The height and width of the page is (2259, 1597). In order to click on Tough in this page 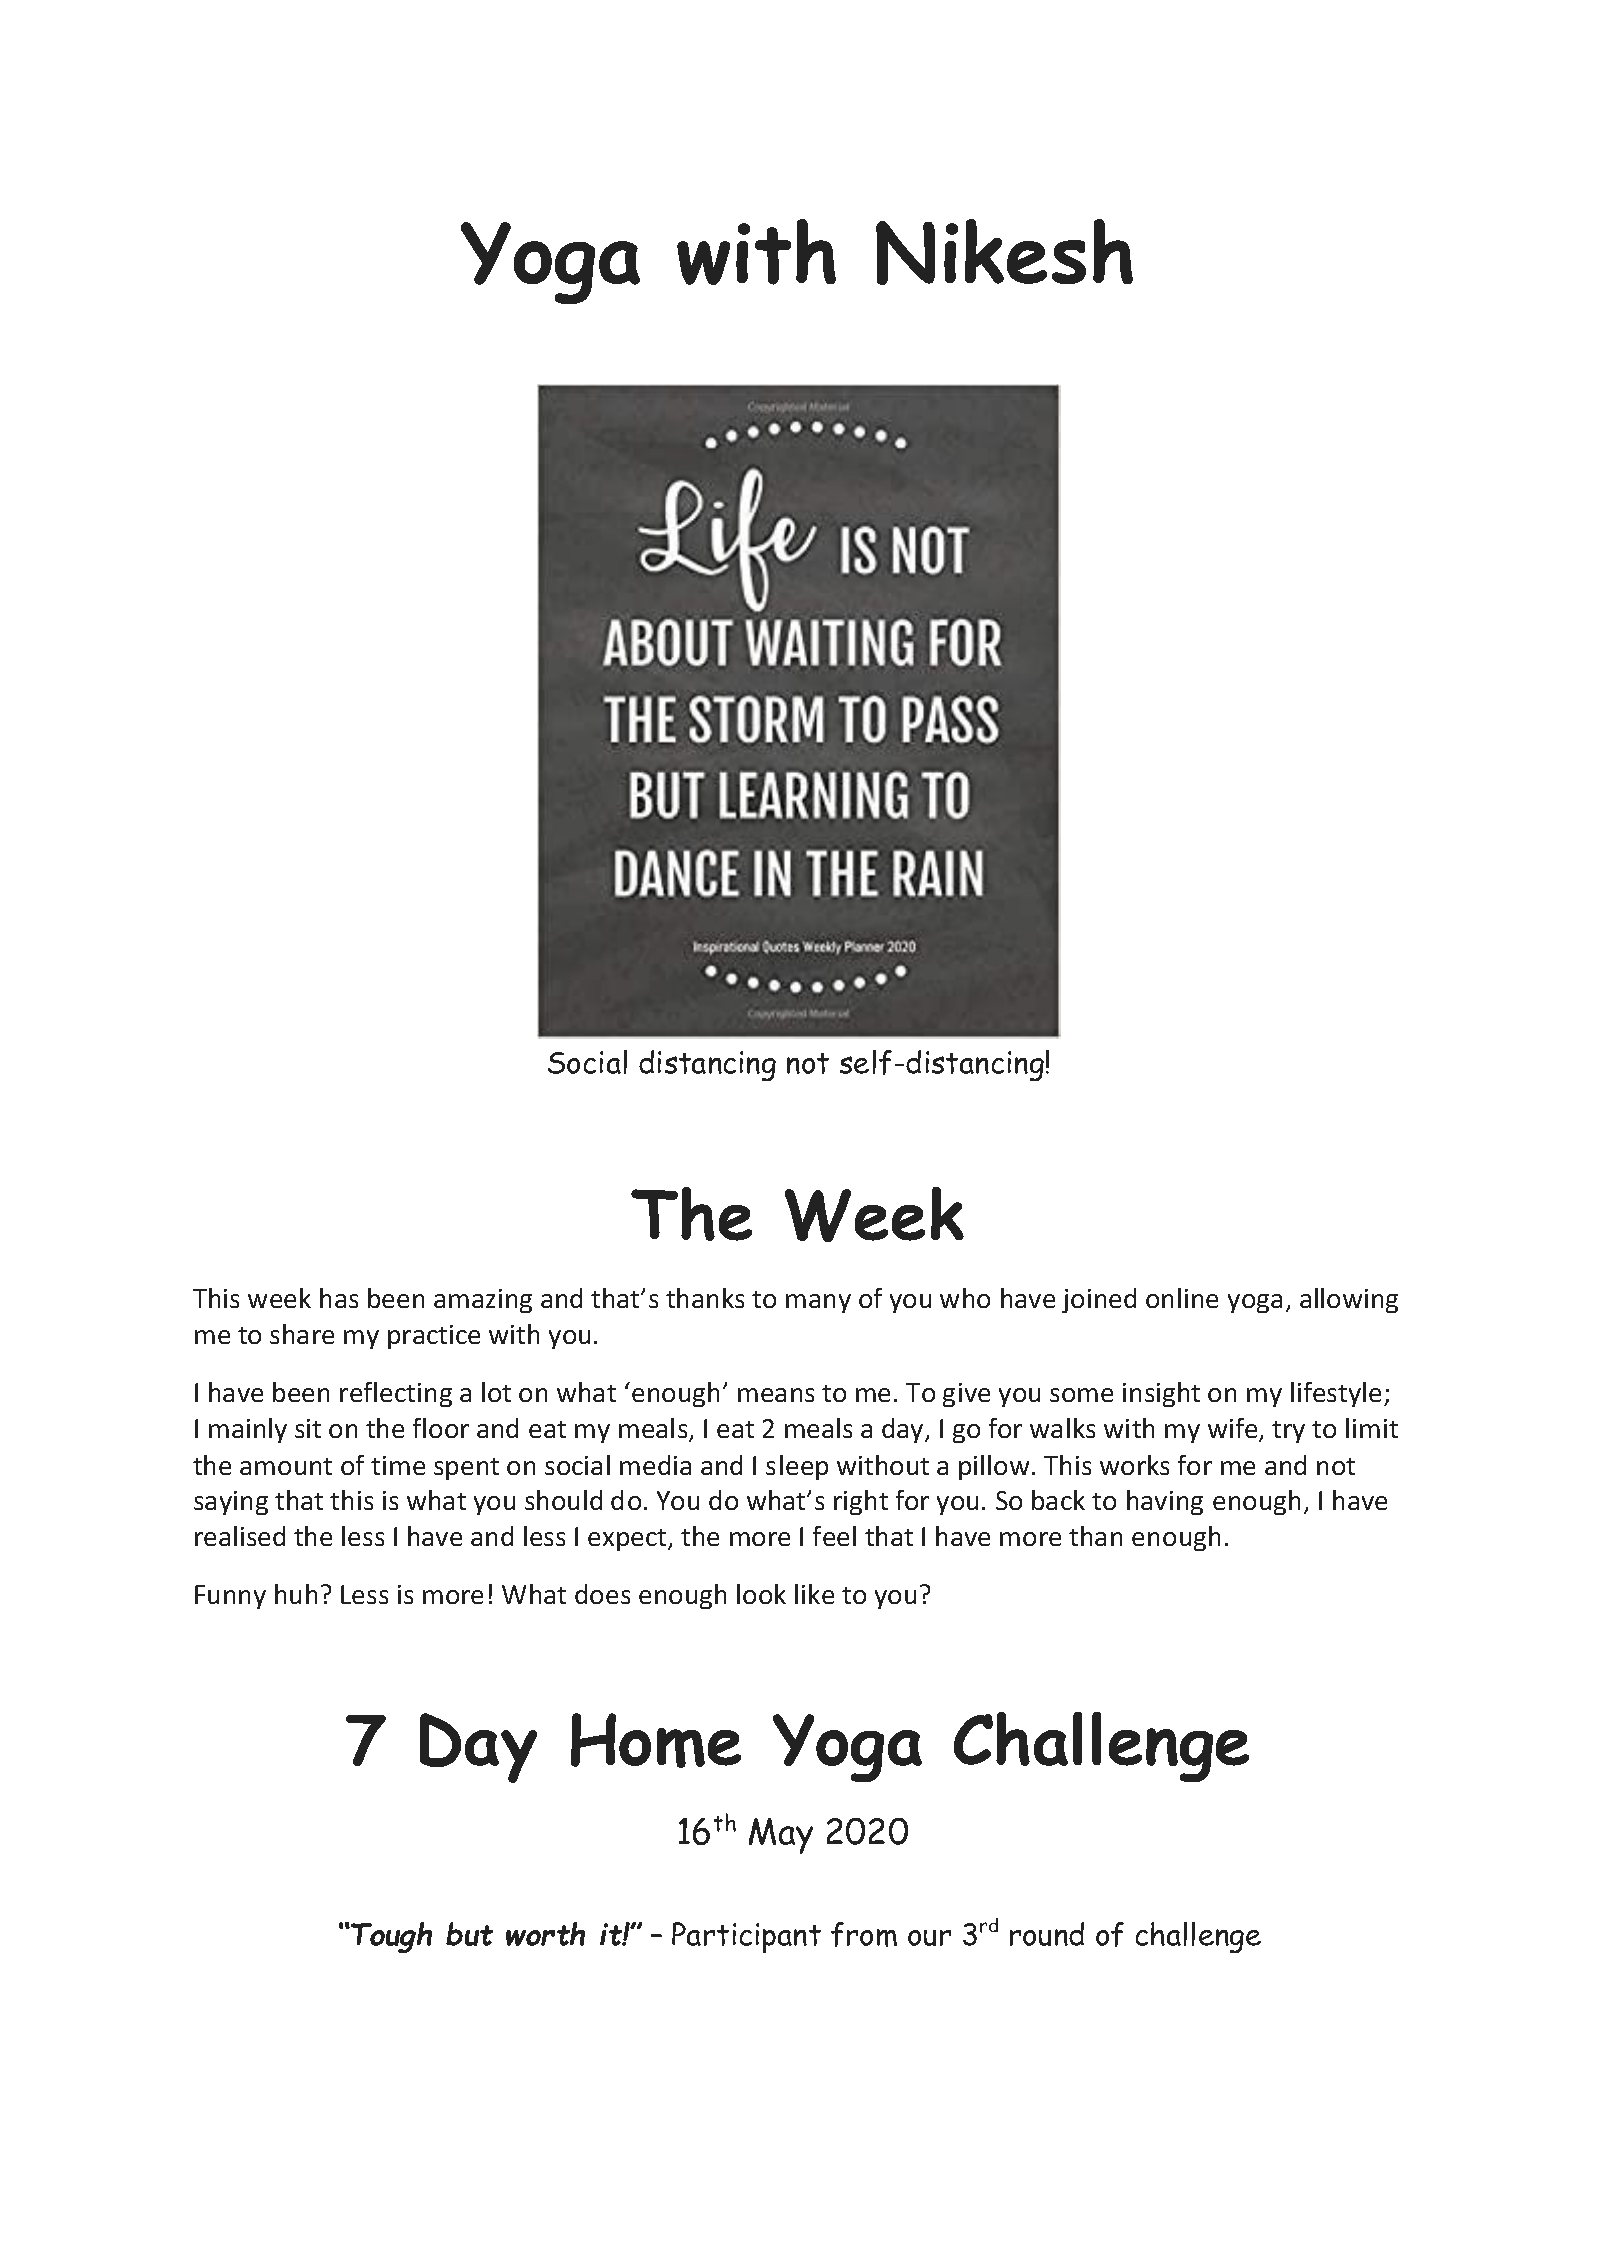, I will do `click(390, 1937)`.
